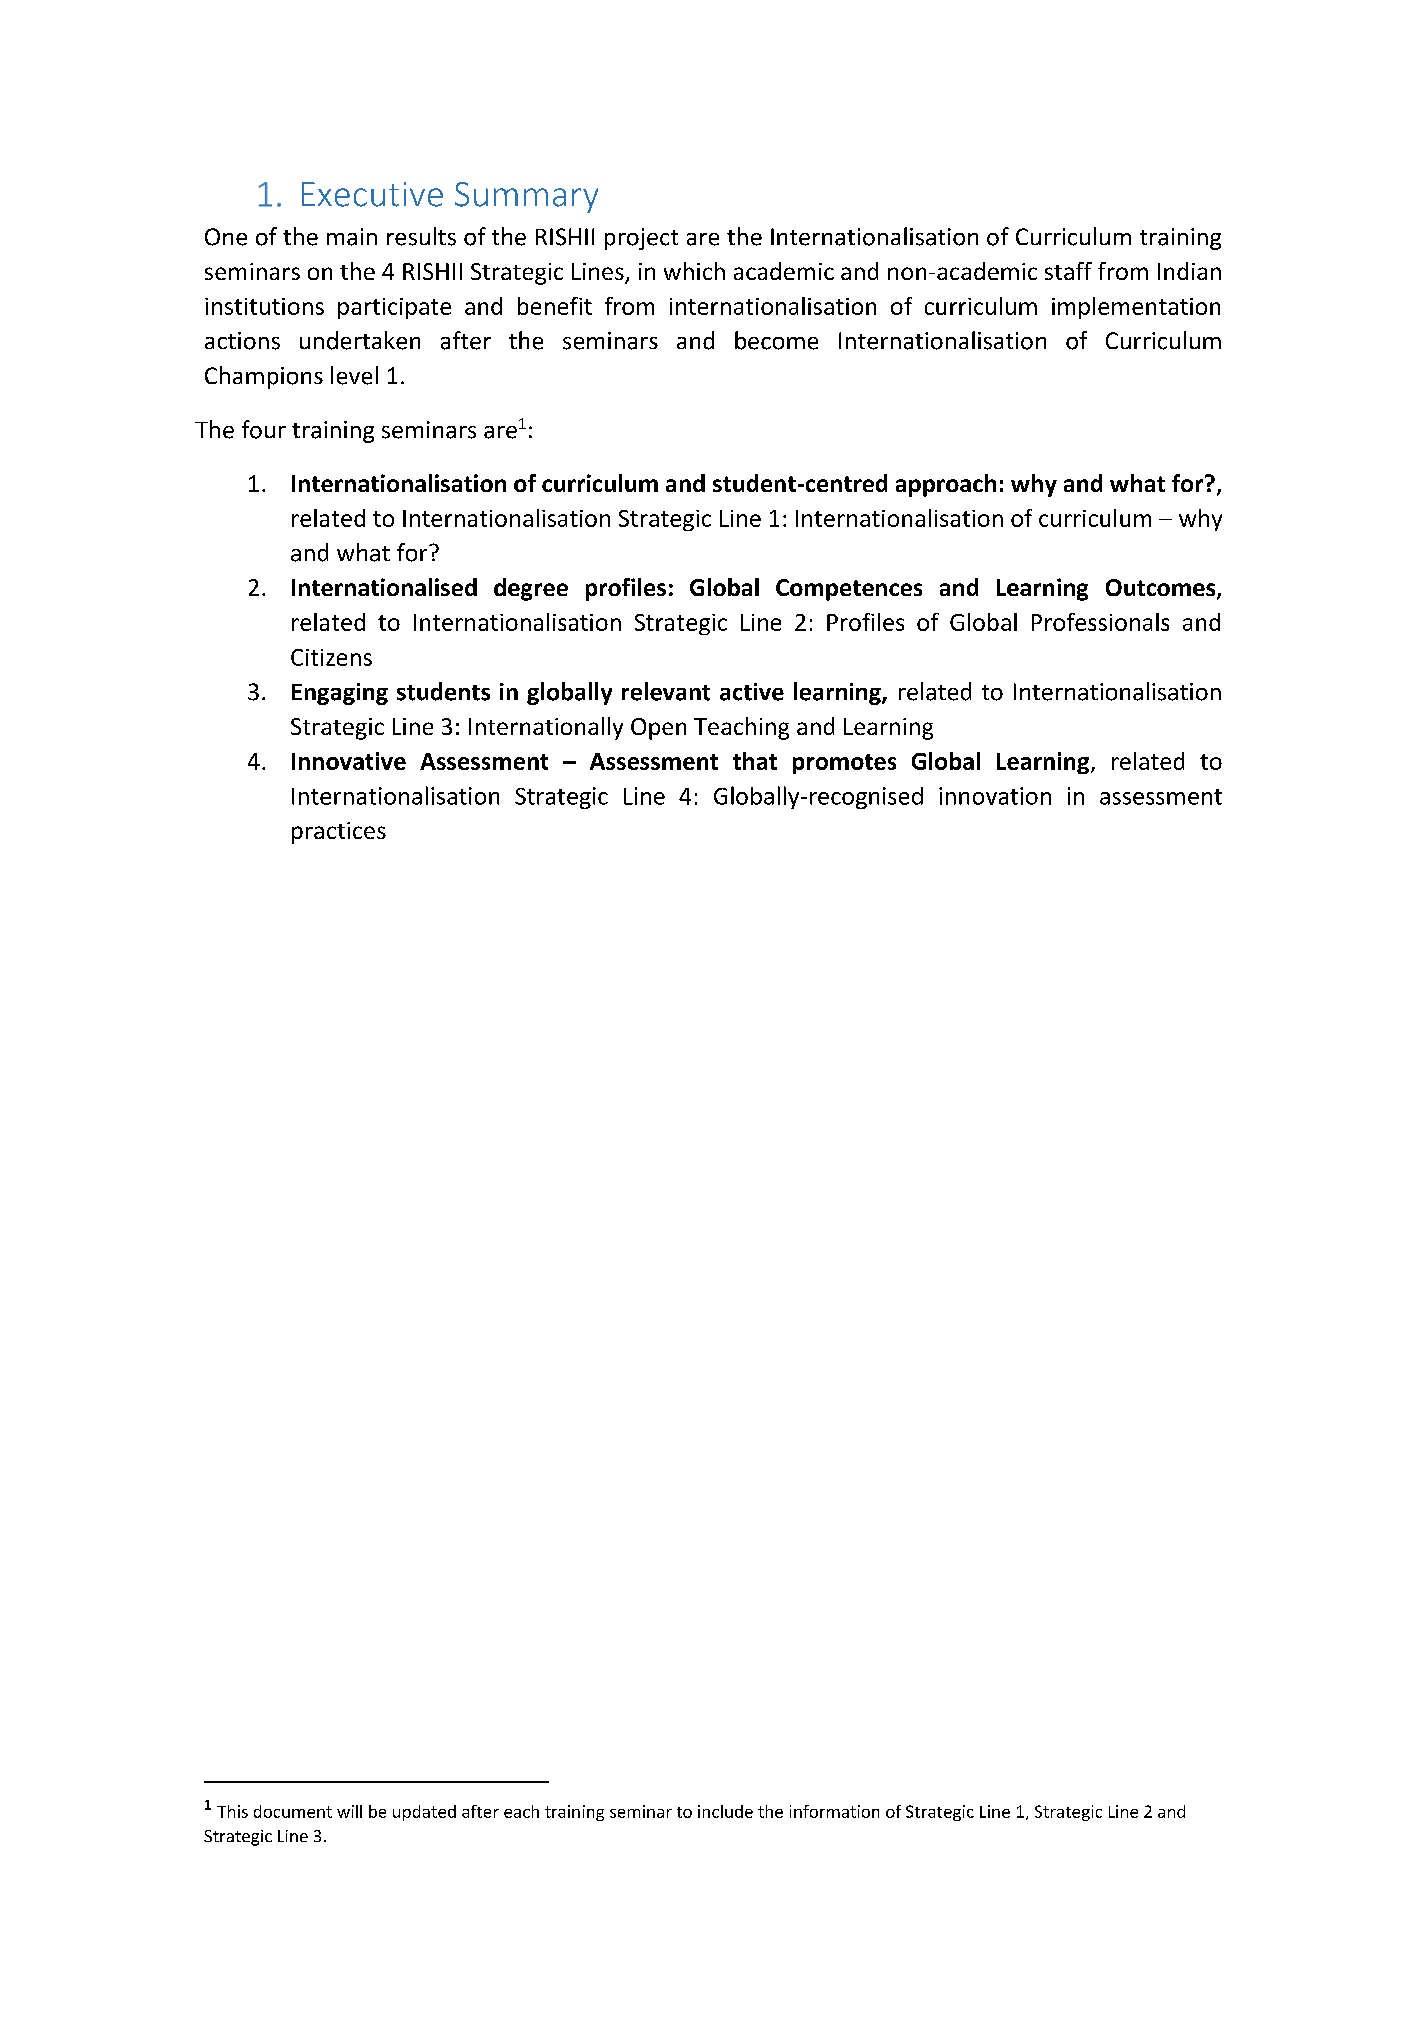 This document has width=1426, height=2017. What do you see at coordinates (725, 1811) in the document?
I see `include` at bounding box center [725, 1811].
